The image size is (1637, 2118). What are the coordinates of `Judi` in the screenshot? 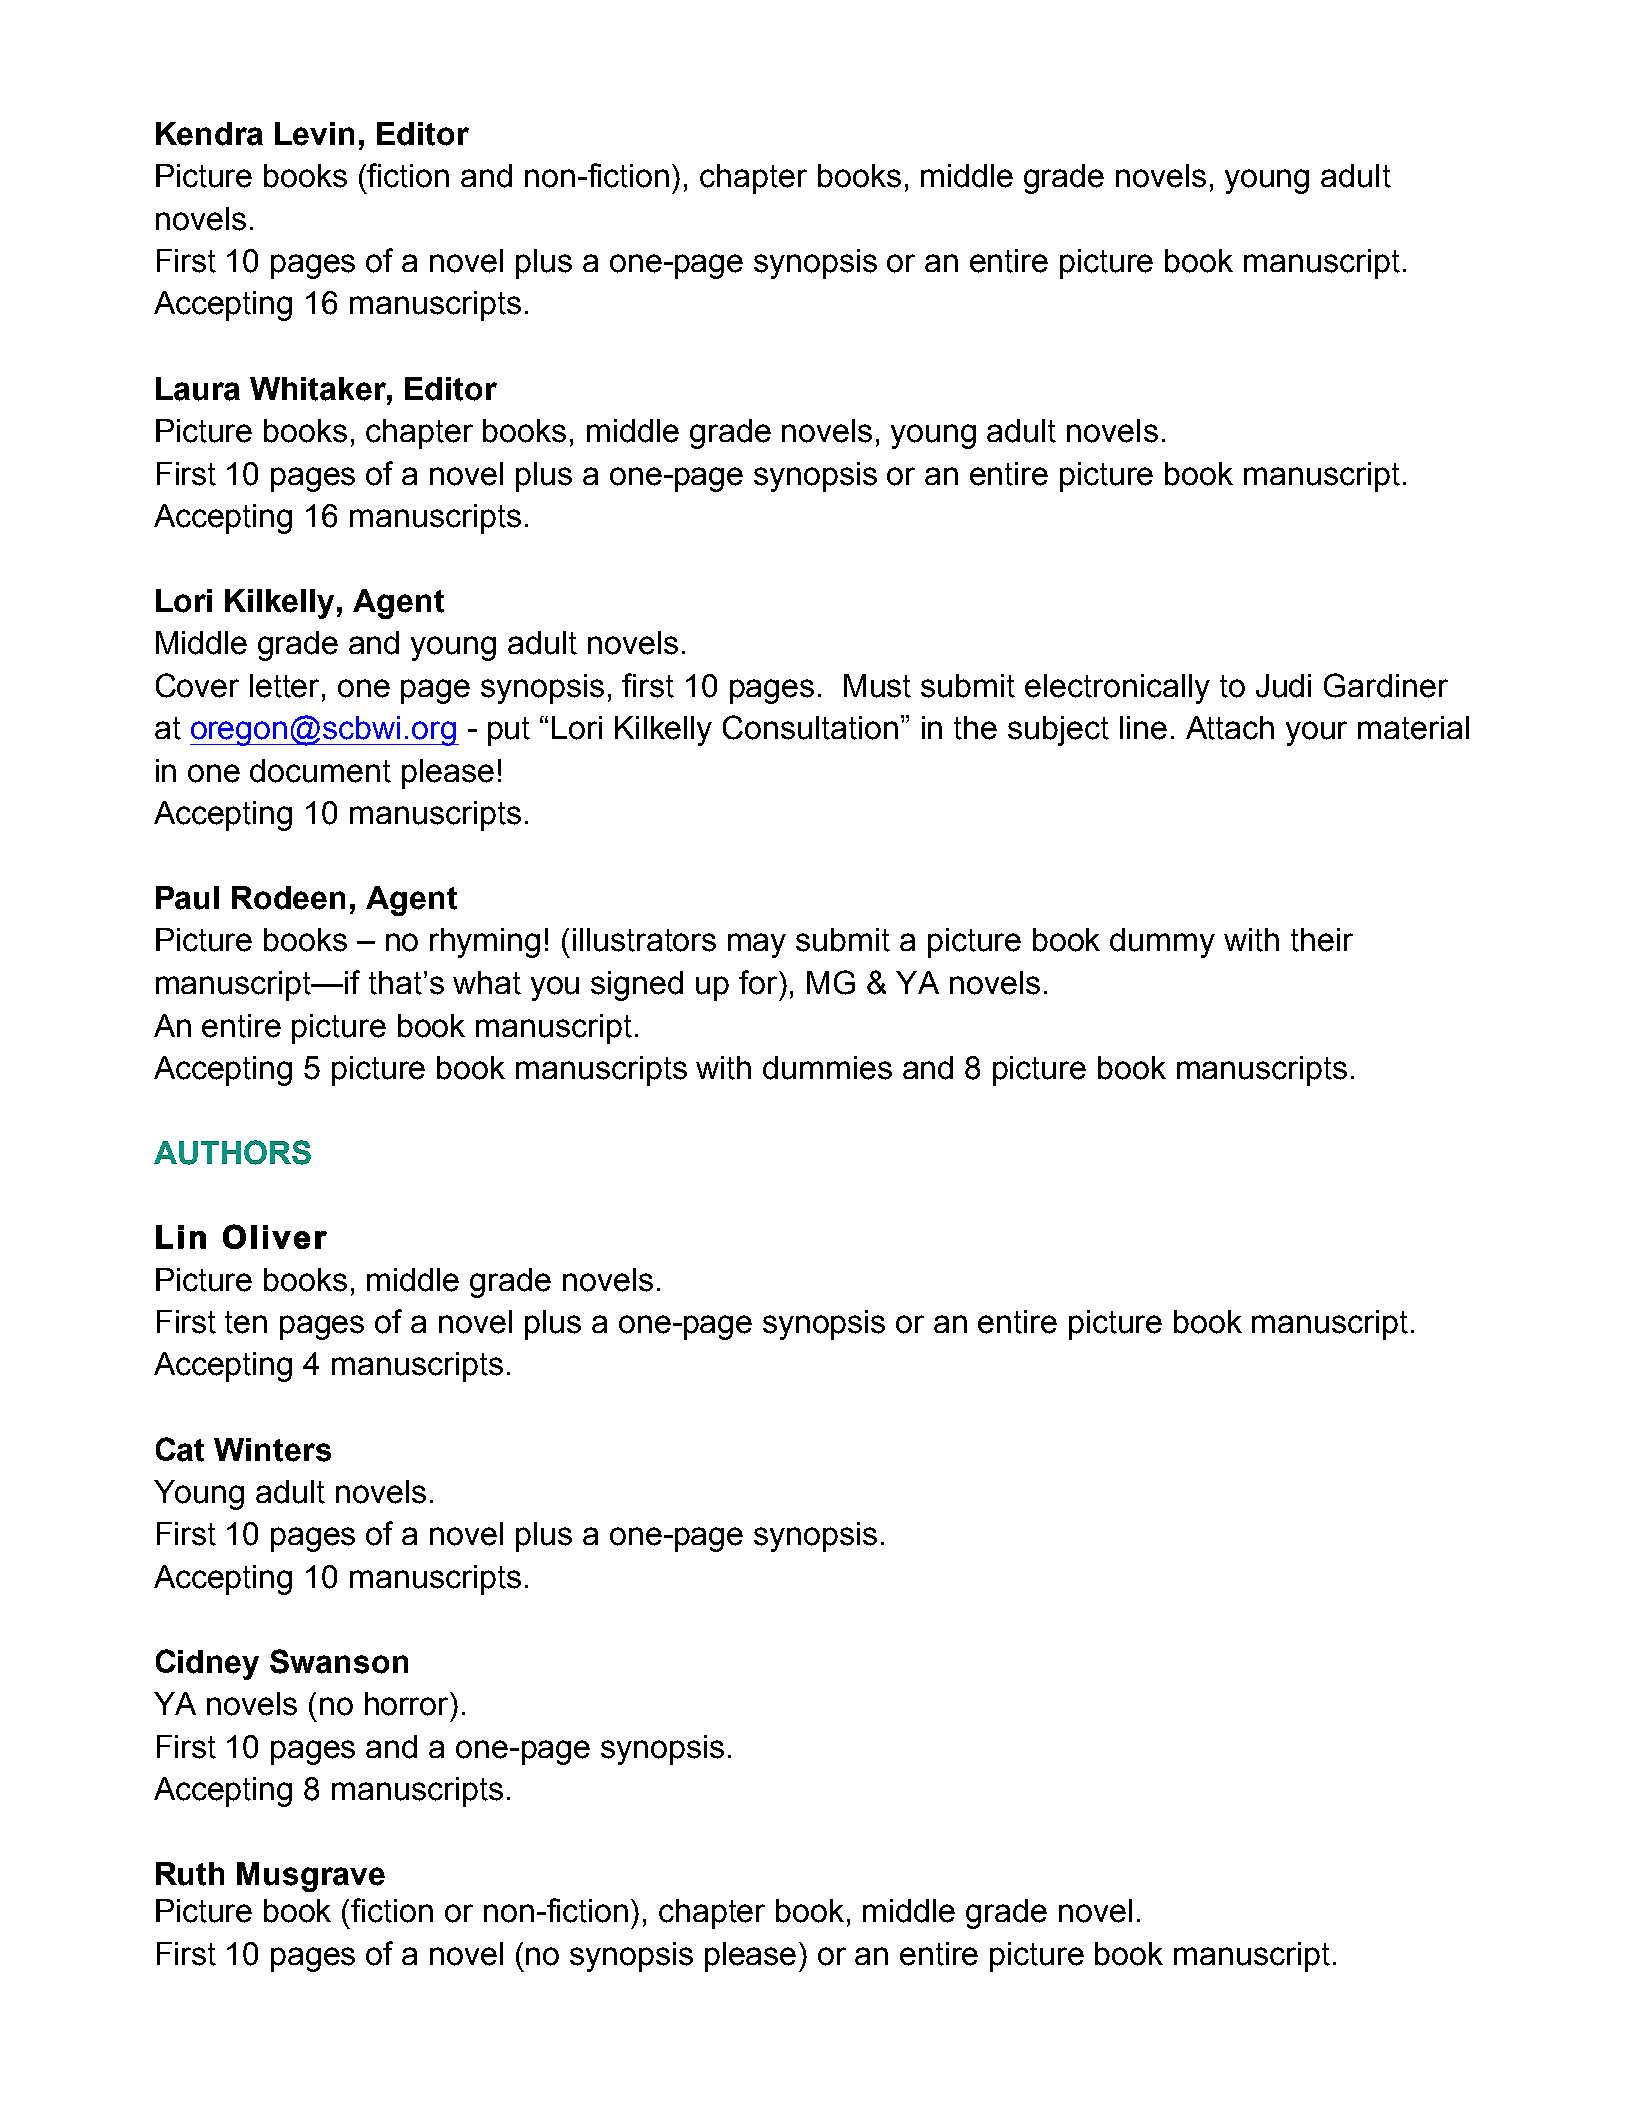 It's located at (1283, 686).
